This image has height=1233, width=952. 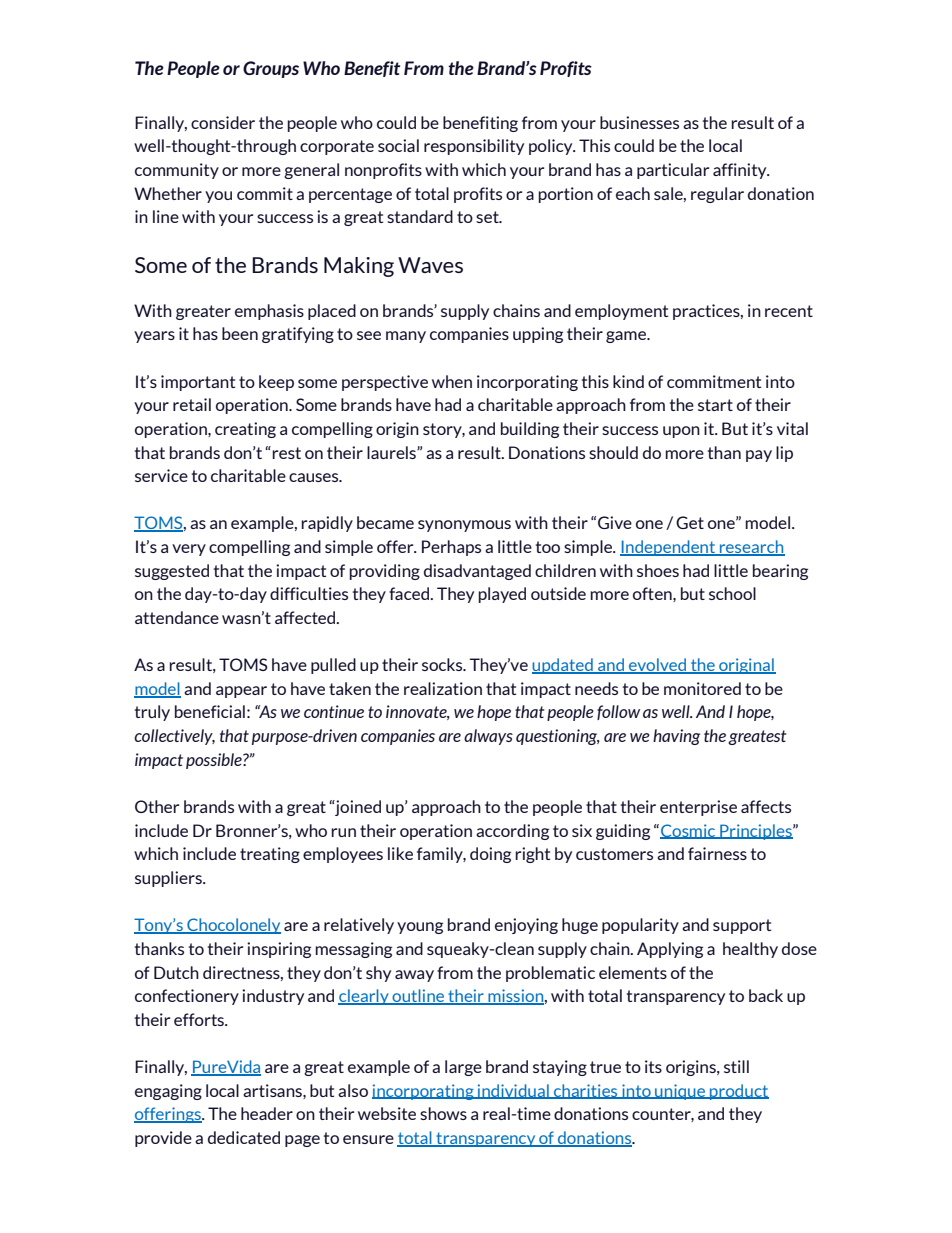 What do you see at coordinates (177, 617) in the image?
I see `attendance` at bounding box center [177, 617].
